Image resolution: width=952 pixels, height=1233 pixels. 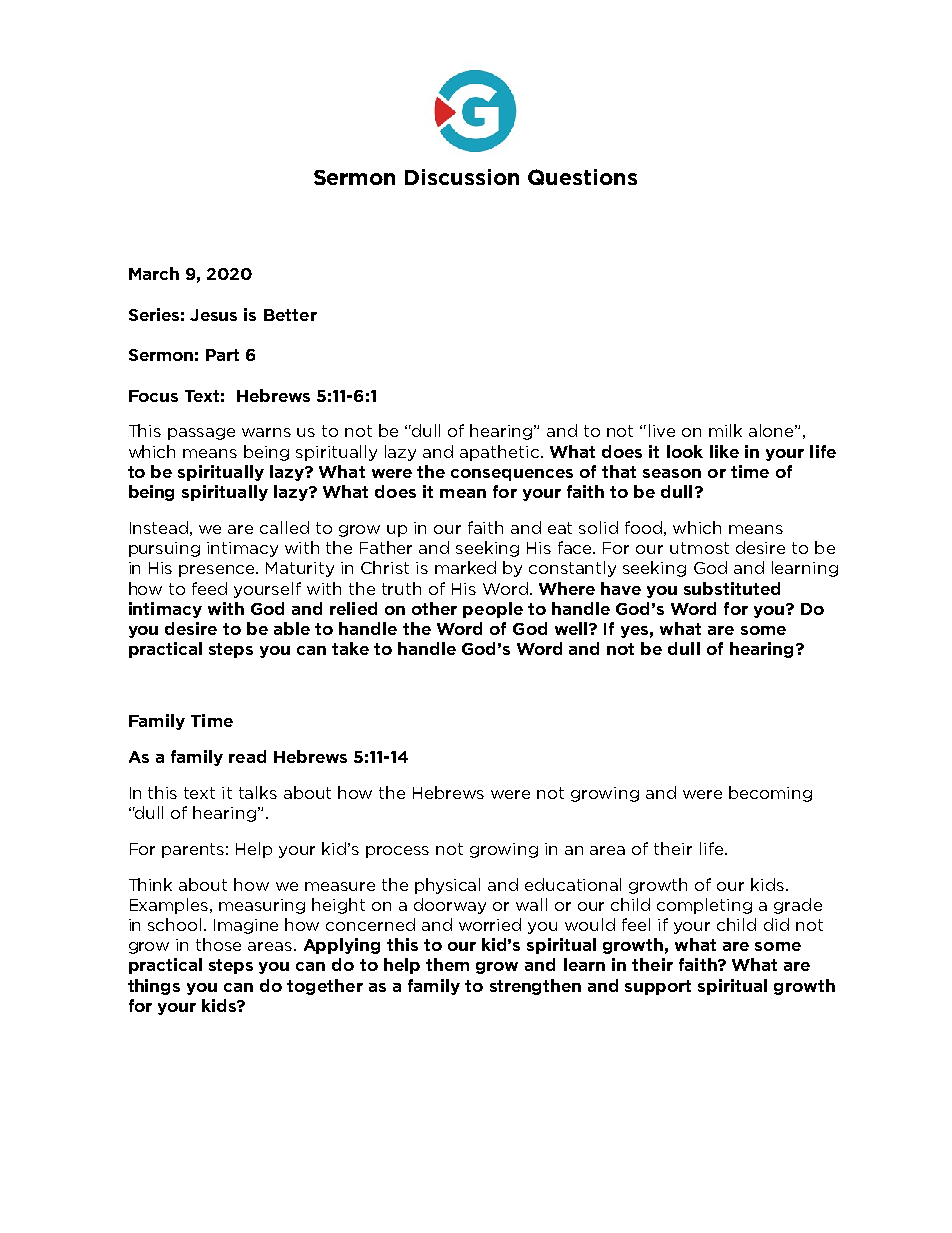 I want to click on read, so click(x=247, y=756).
